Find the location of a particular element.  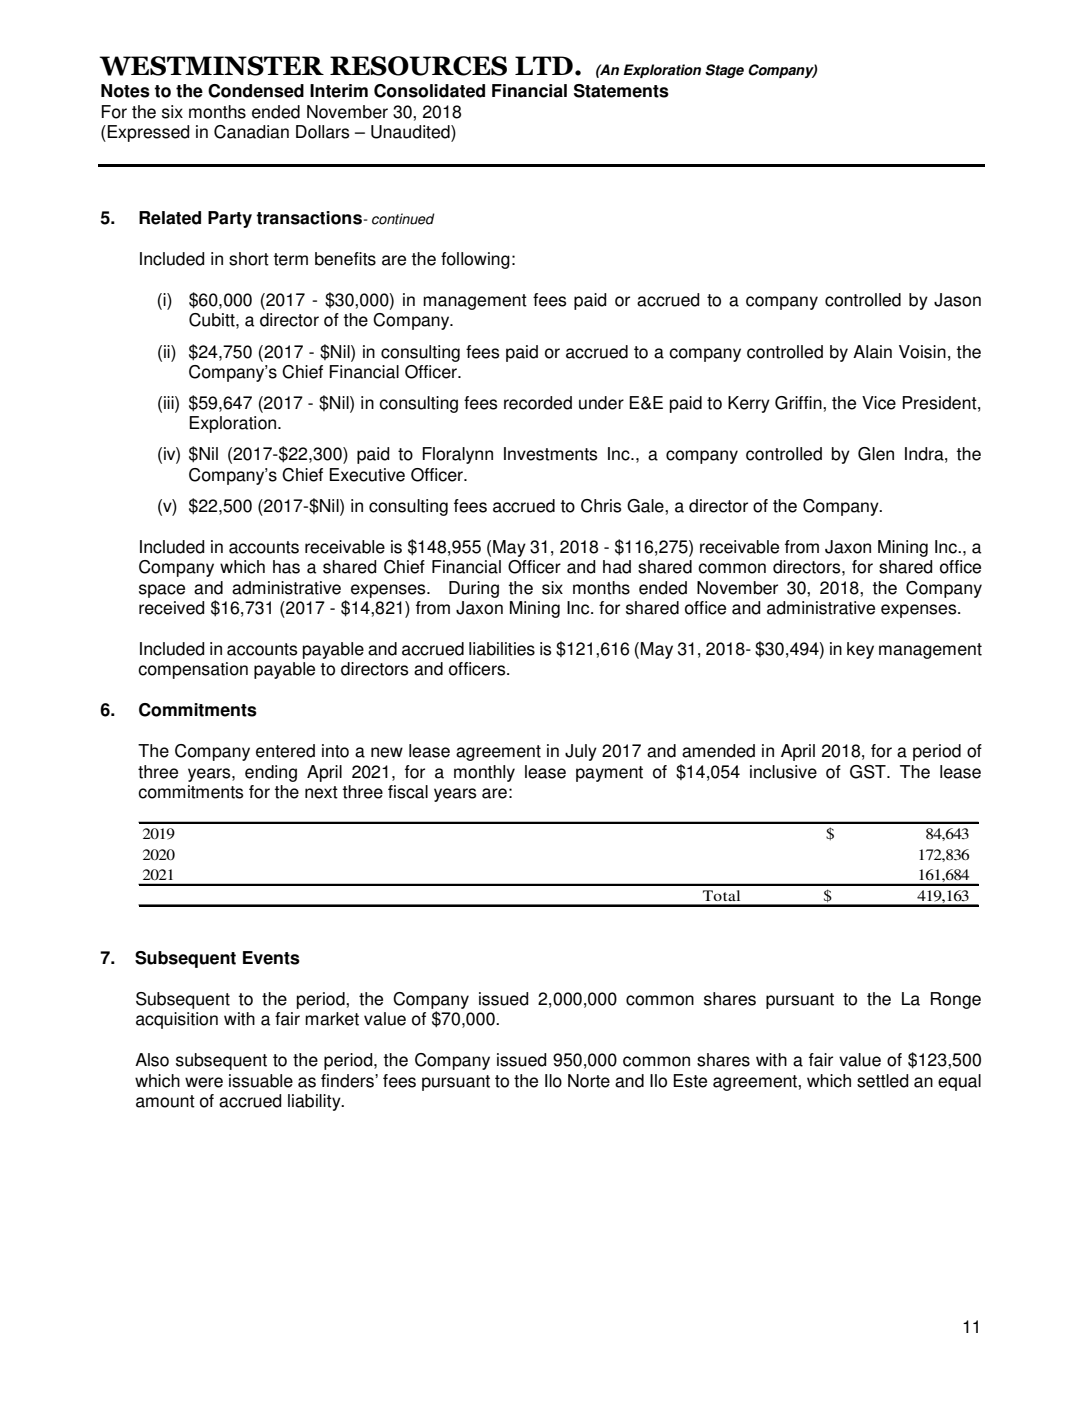

settled is located at coordinates (882, 1081).
